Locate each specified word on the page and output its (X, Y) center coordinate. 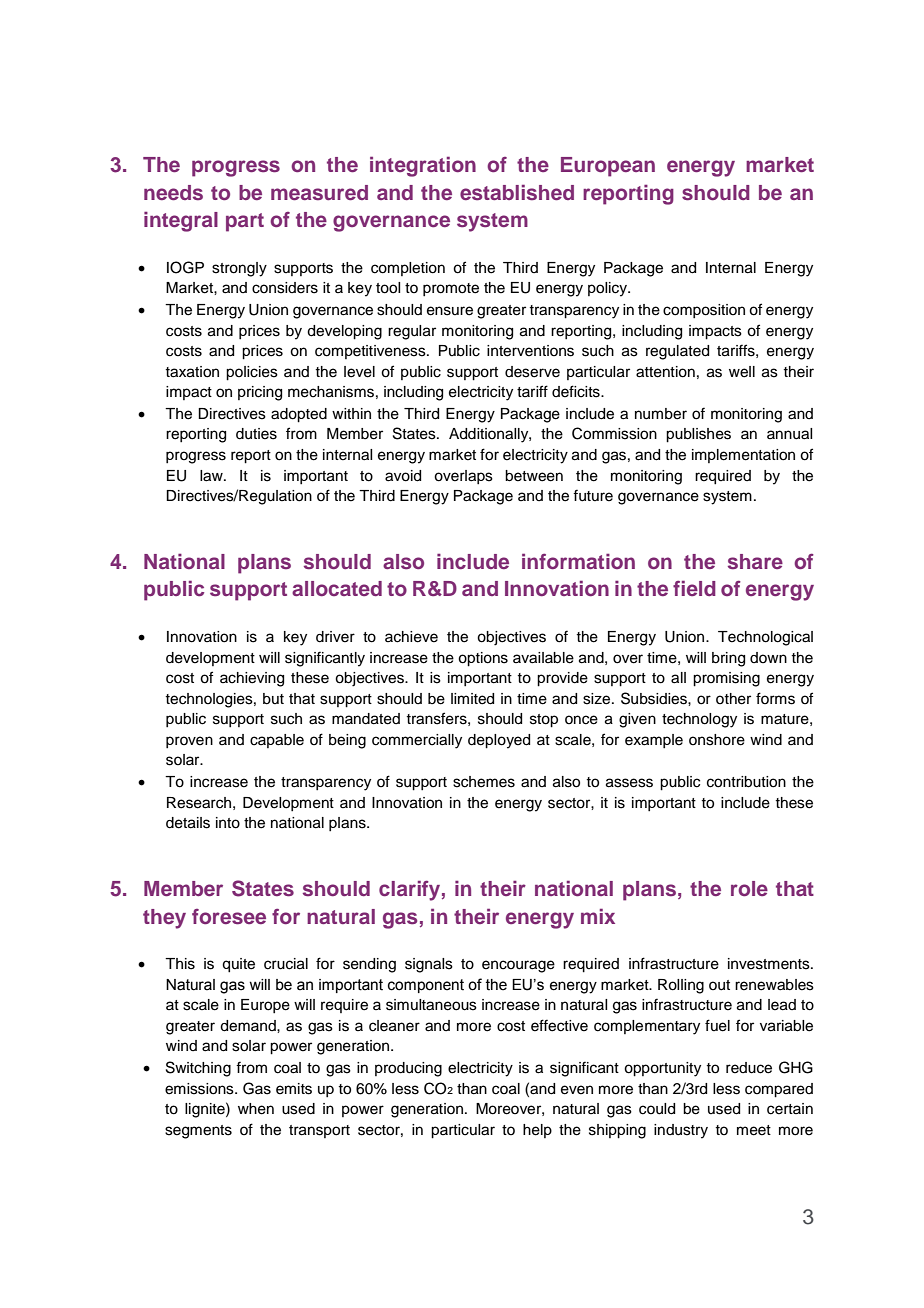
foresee (229, 917)
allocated (337, 588)
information (578, 561)
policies (252, 373)
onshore (717, 740)
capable (277, 741)
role (749, 888)
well (742, 372)
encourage (518, 966)
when (256, 1109)
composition (704, 311)
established (517, 192)
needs (173, 193)
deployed (499, 741)
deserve (532, 372)
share (755, 562)
